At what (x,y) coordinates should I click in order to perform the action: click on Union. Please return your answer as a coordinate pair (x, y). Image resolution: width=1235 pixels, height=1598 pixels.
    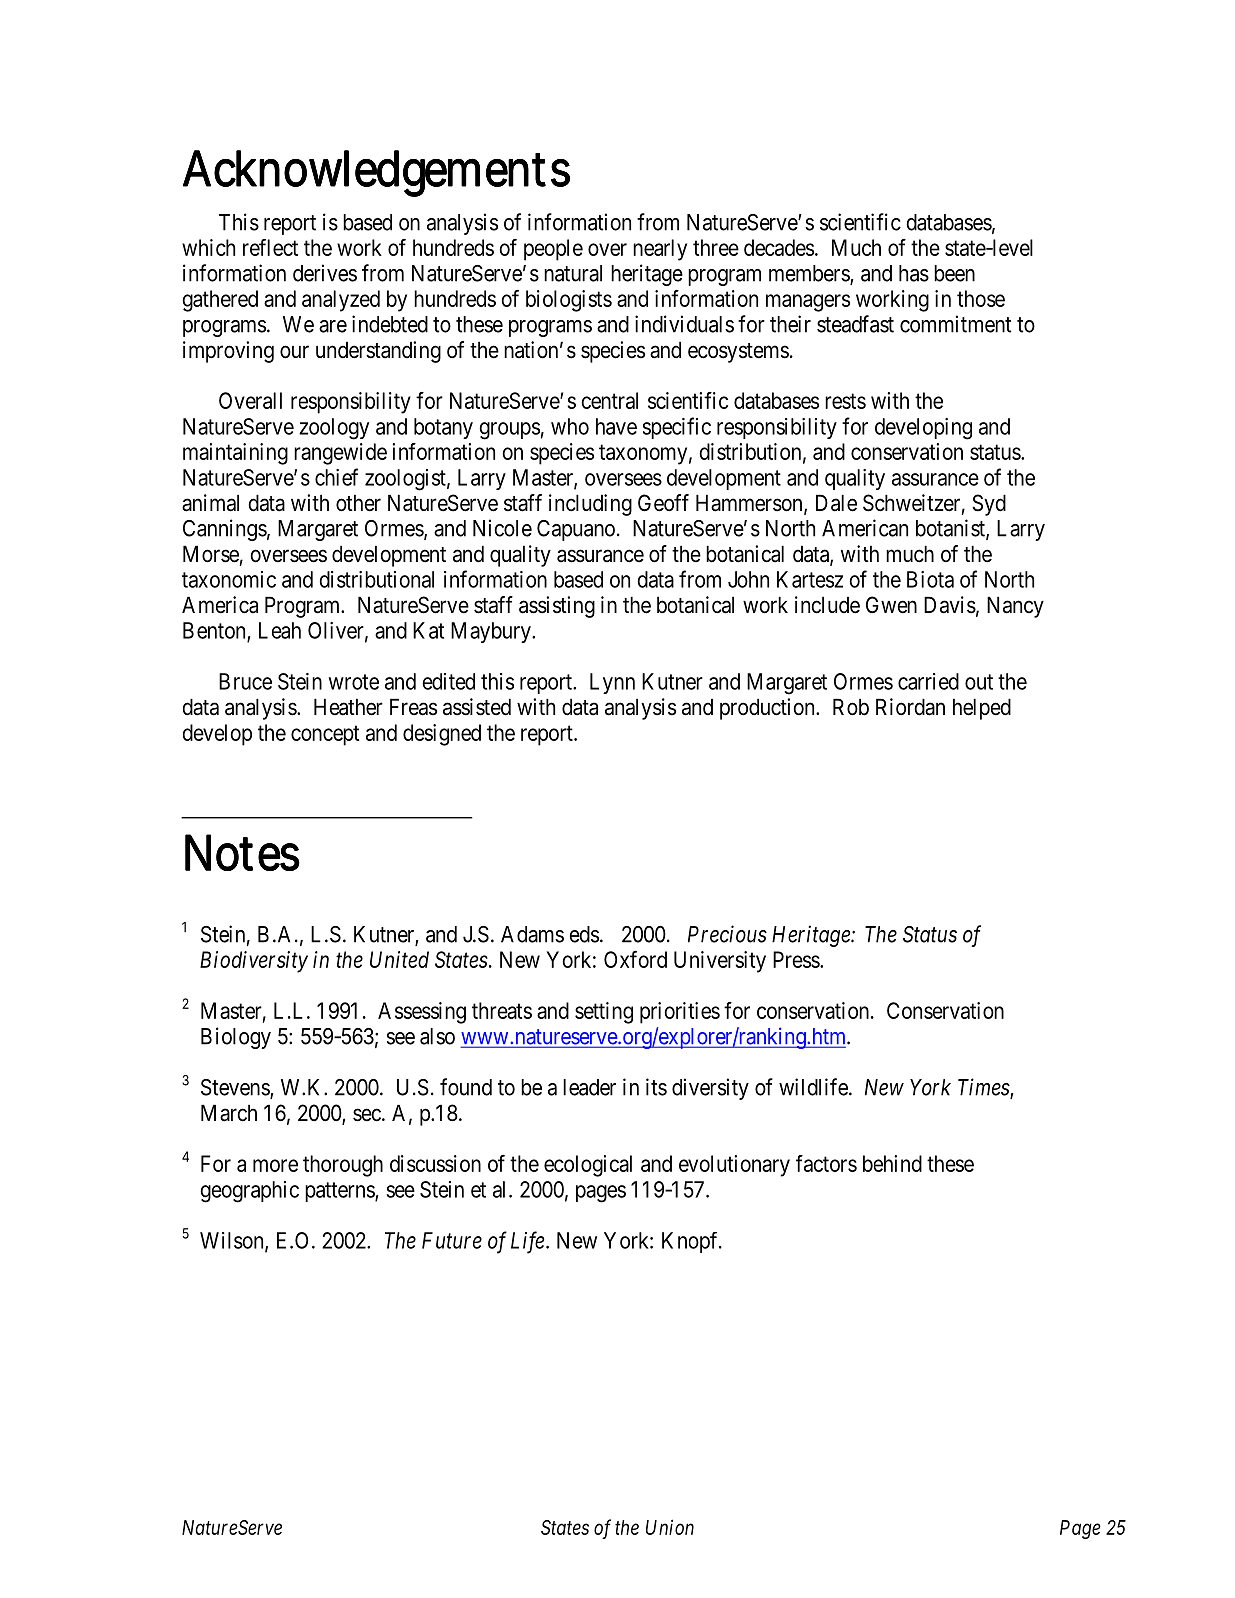
    Looking at the image, I should click on (670, 1527).
